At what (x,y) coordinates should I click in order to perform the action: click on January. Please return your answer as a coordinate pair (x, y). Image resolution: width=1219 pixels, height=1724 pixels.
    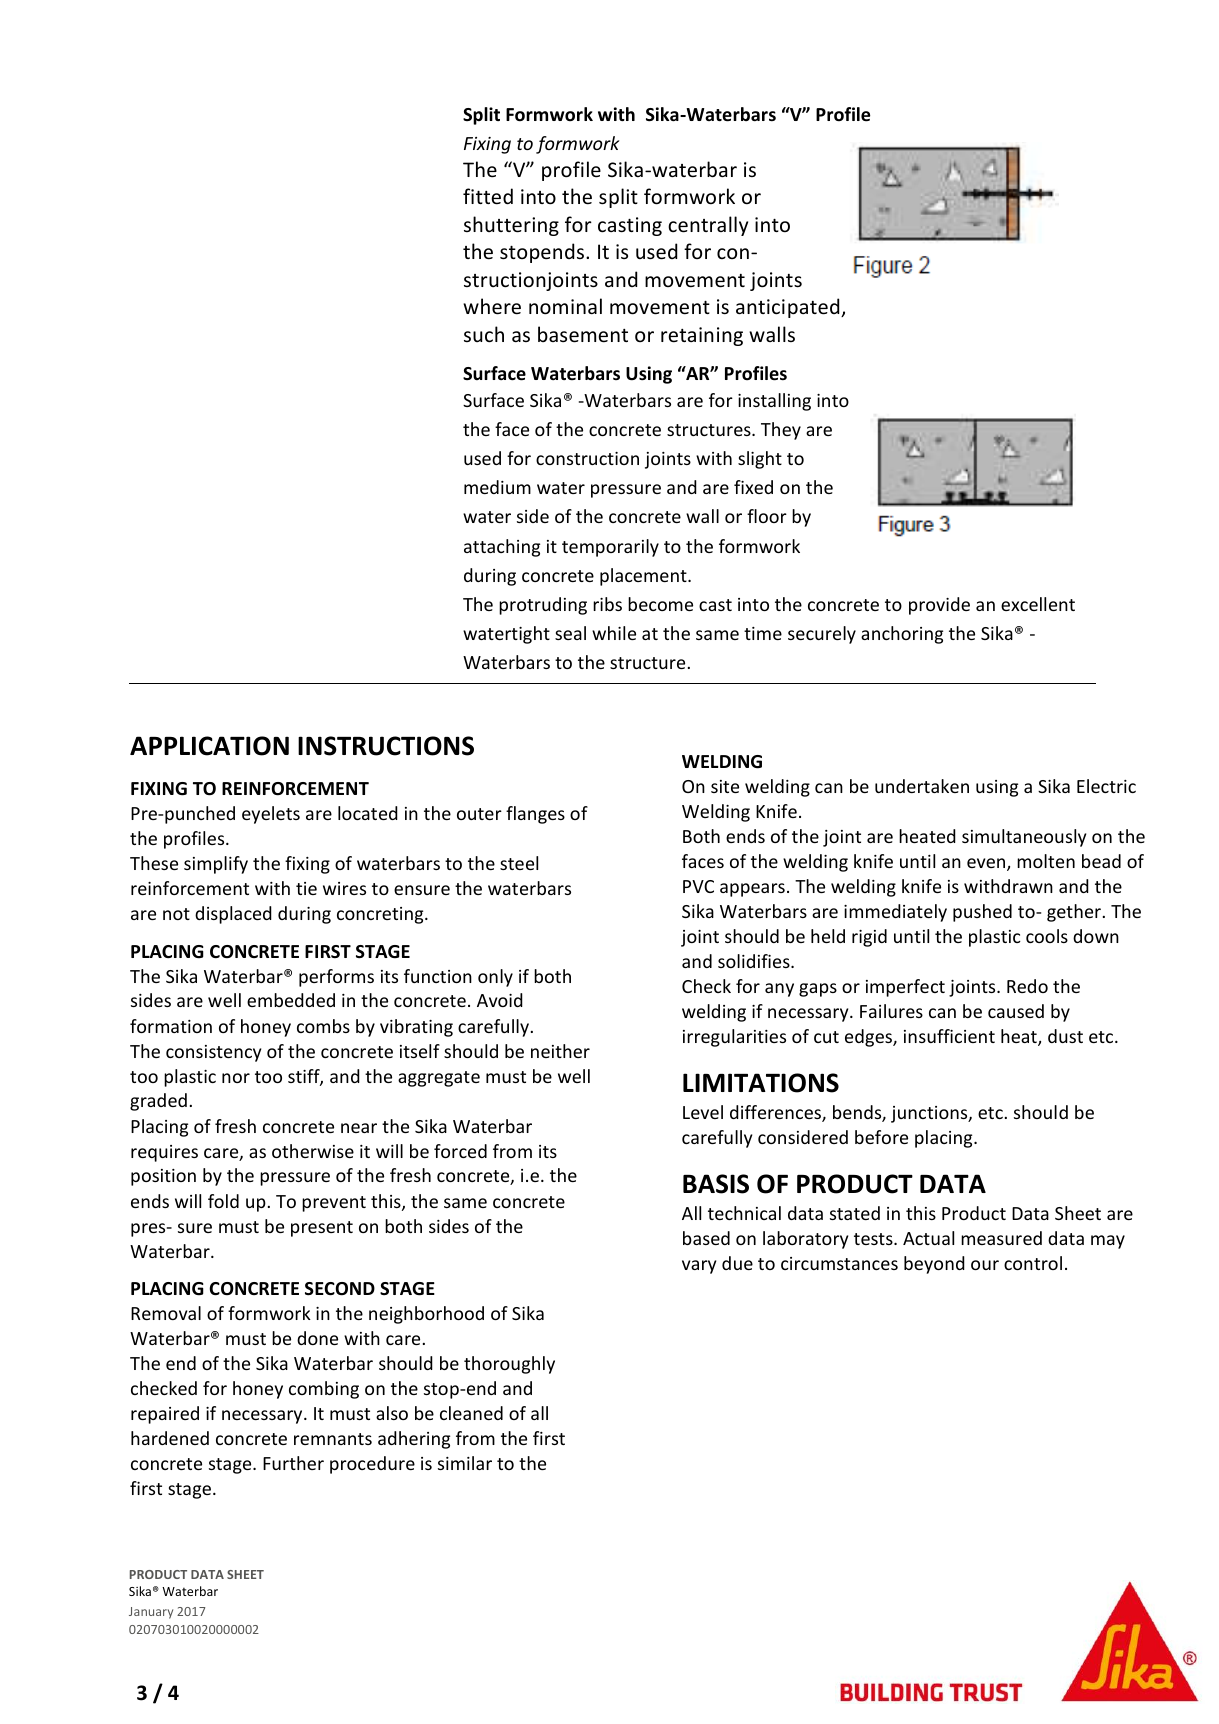
    Looking at the image, I should click on (151, 1613).
